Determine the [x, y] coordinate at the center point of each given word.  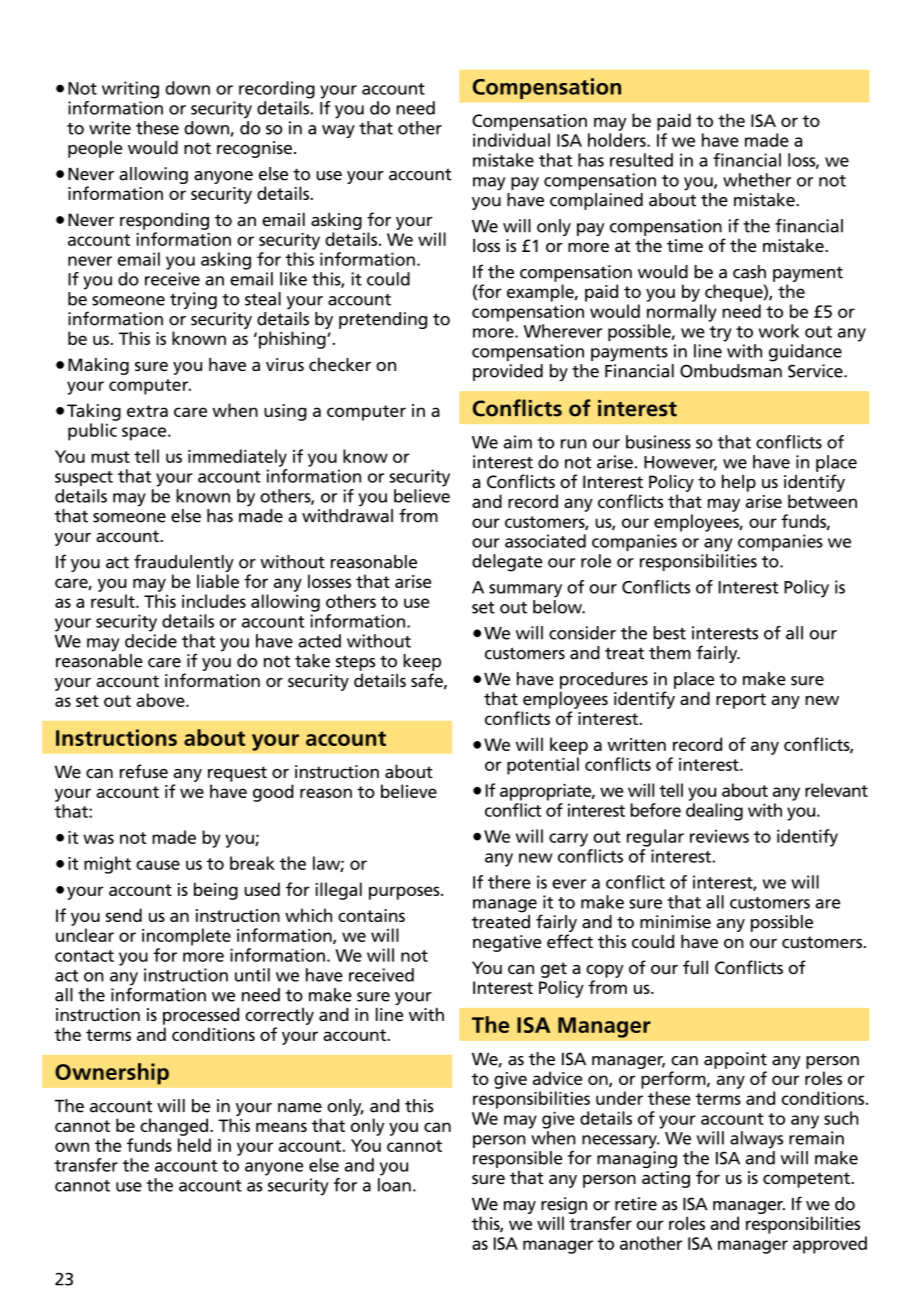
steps [355, 663]
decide [151, 641]
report [741, 701]
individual [511, 140]
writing [130, 90]
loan [394, 1185]
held [194, 1145]
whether [757, 180]
